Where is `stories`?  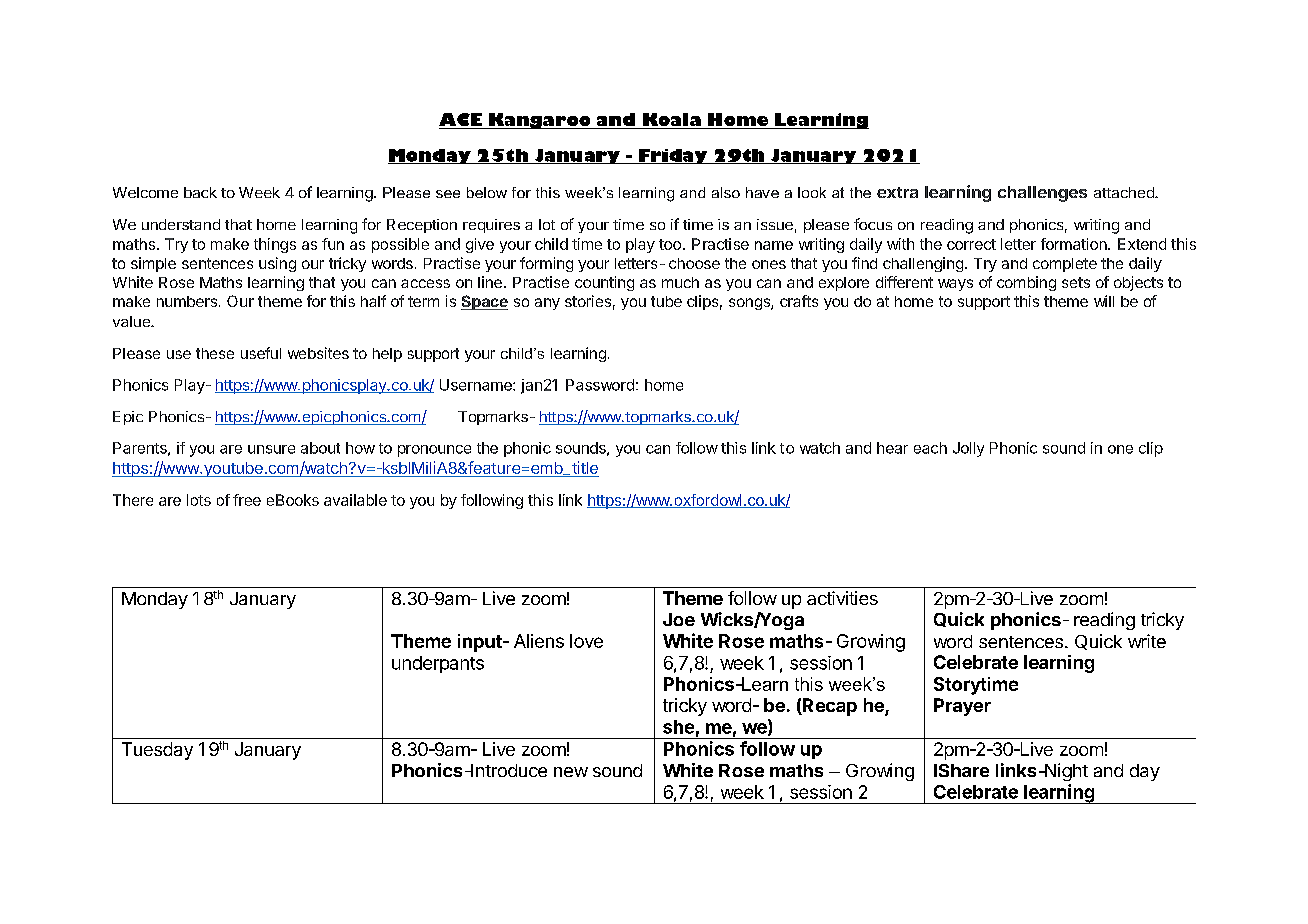 stories is located at coordinates (588, 301).
